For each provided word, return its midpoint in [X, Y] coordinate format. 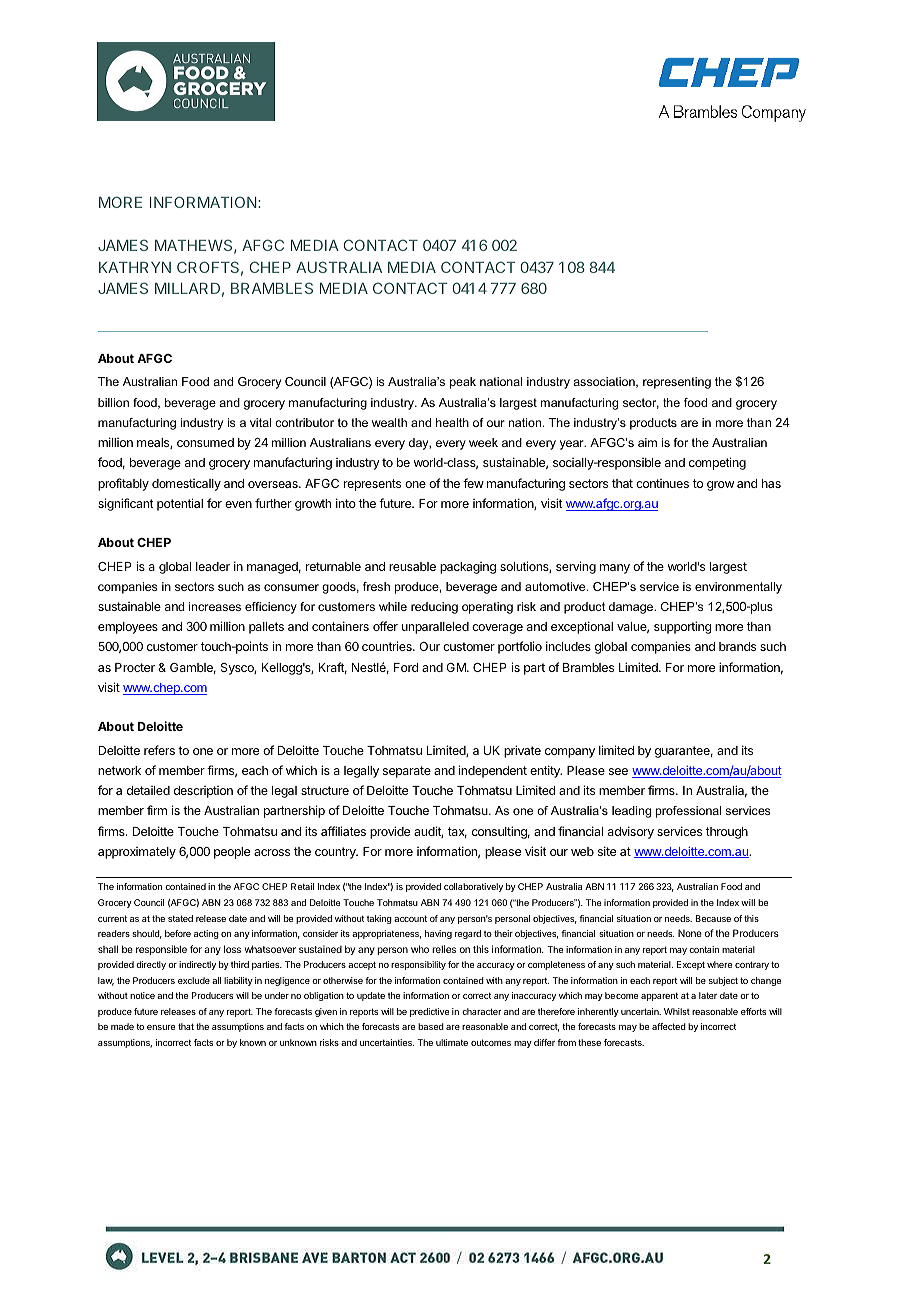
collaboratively [473, 887]
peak [463, 383]
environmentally [738, 588]
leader [213, 566]
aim [647, 442]
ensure [161, 1027]
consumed [205, 442]
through [727, 833]
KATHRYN [135, 267]
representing [677, 383]
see [618, 771]
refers [159, 750]
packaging [468, 568]
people [232, 853]
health [452, 422]
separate [407, 772]
